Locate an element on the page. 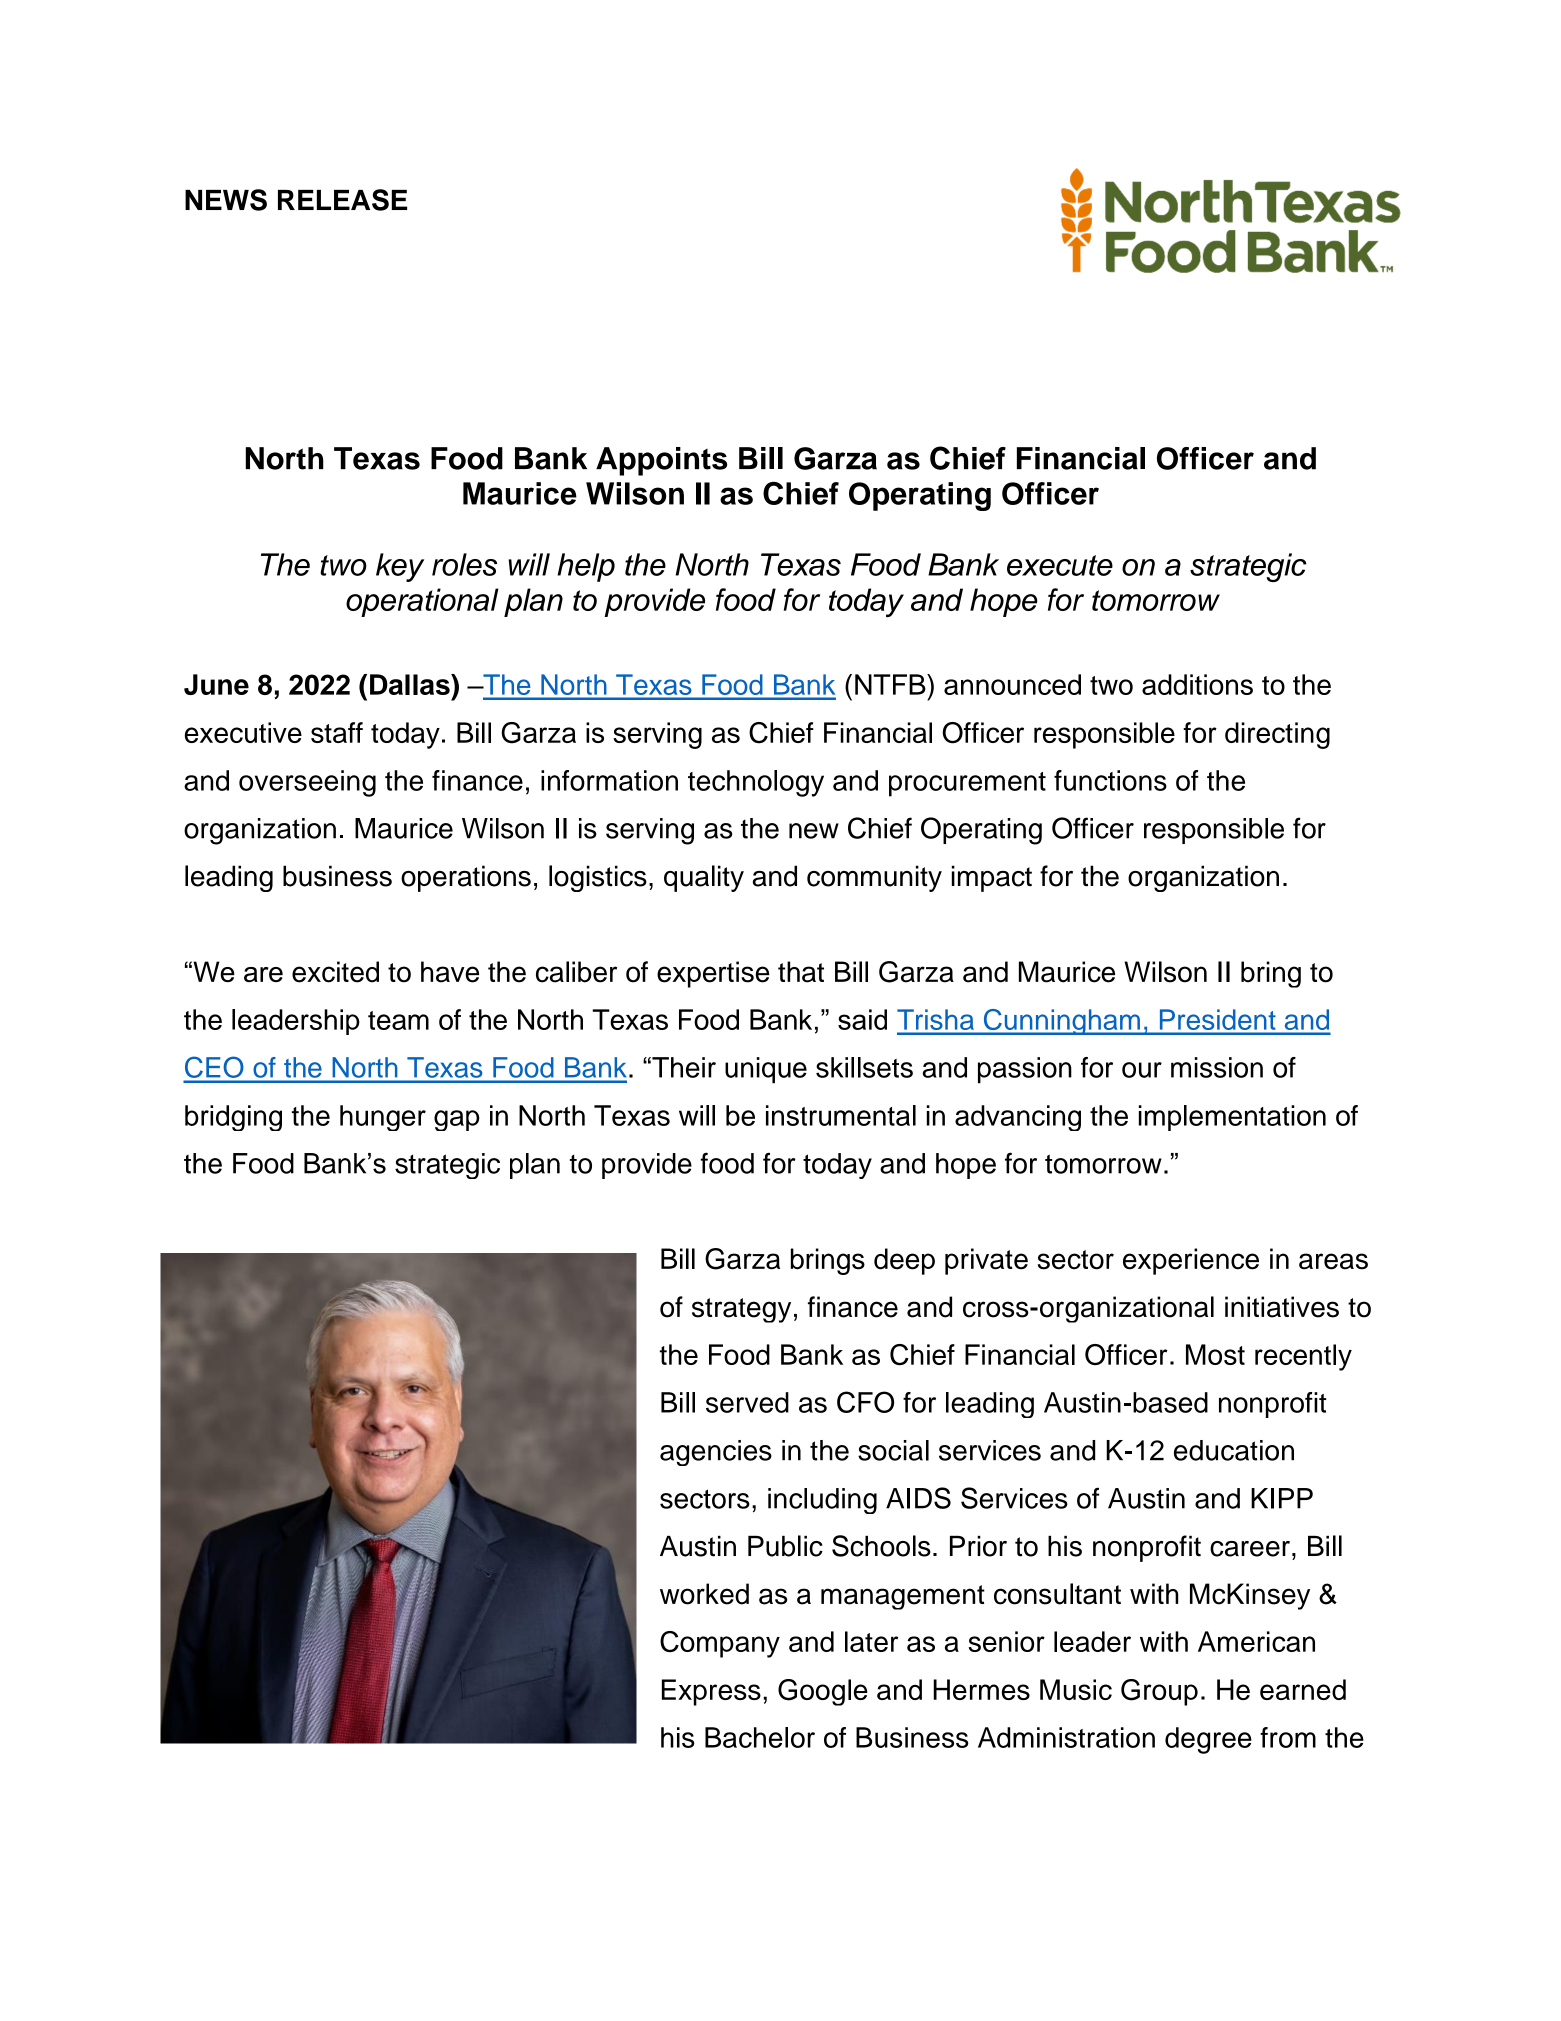  Group is located at coordinates (1159, 1692).
